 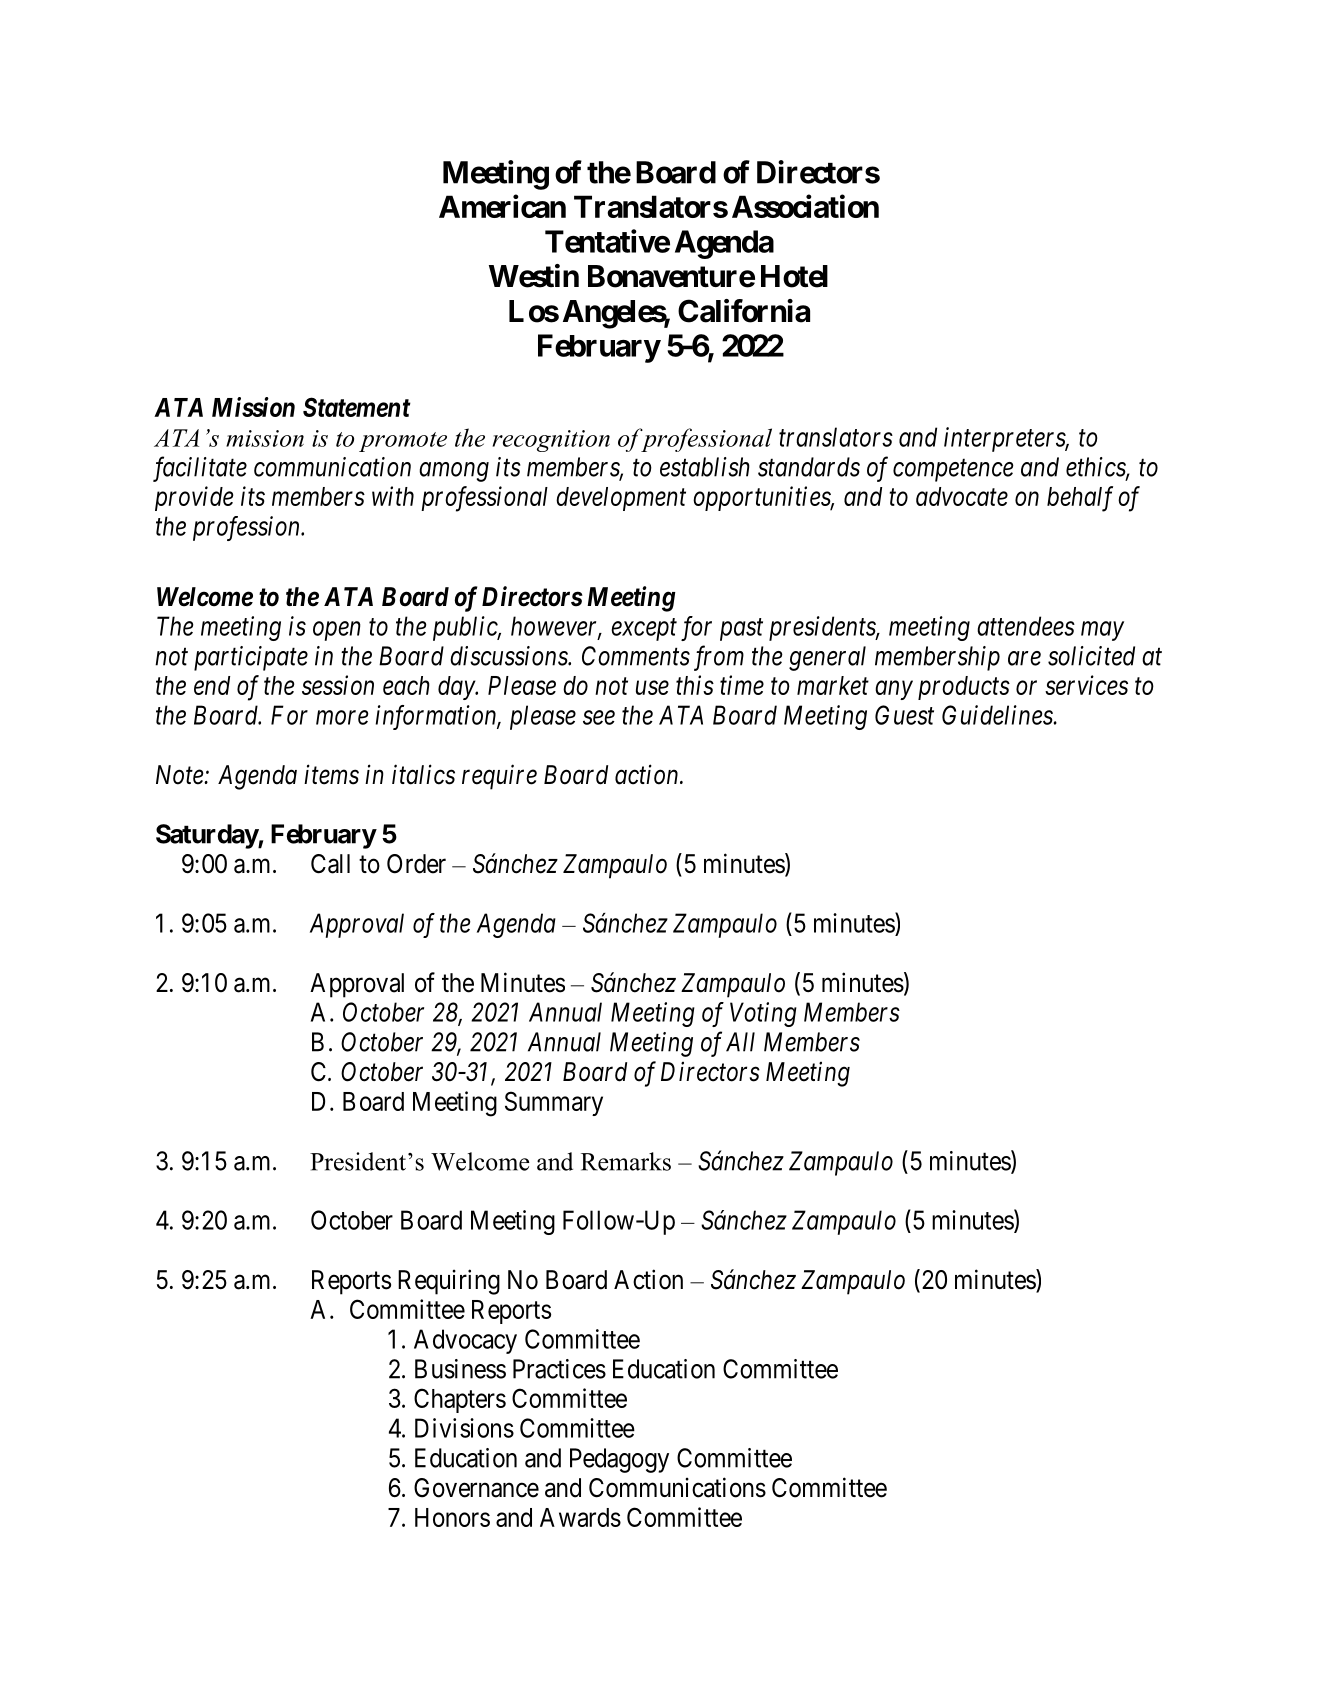 What do you see at coordinates (499, 777) in the document?
I see `require` at bounding box center [499, 777].
